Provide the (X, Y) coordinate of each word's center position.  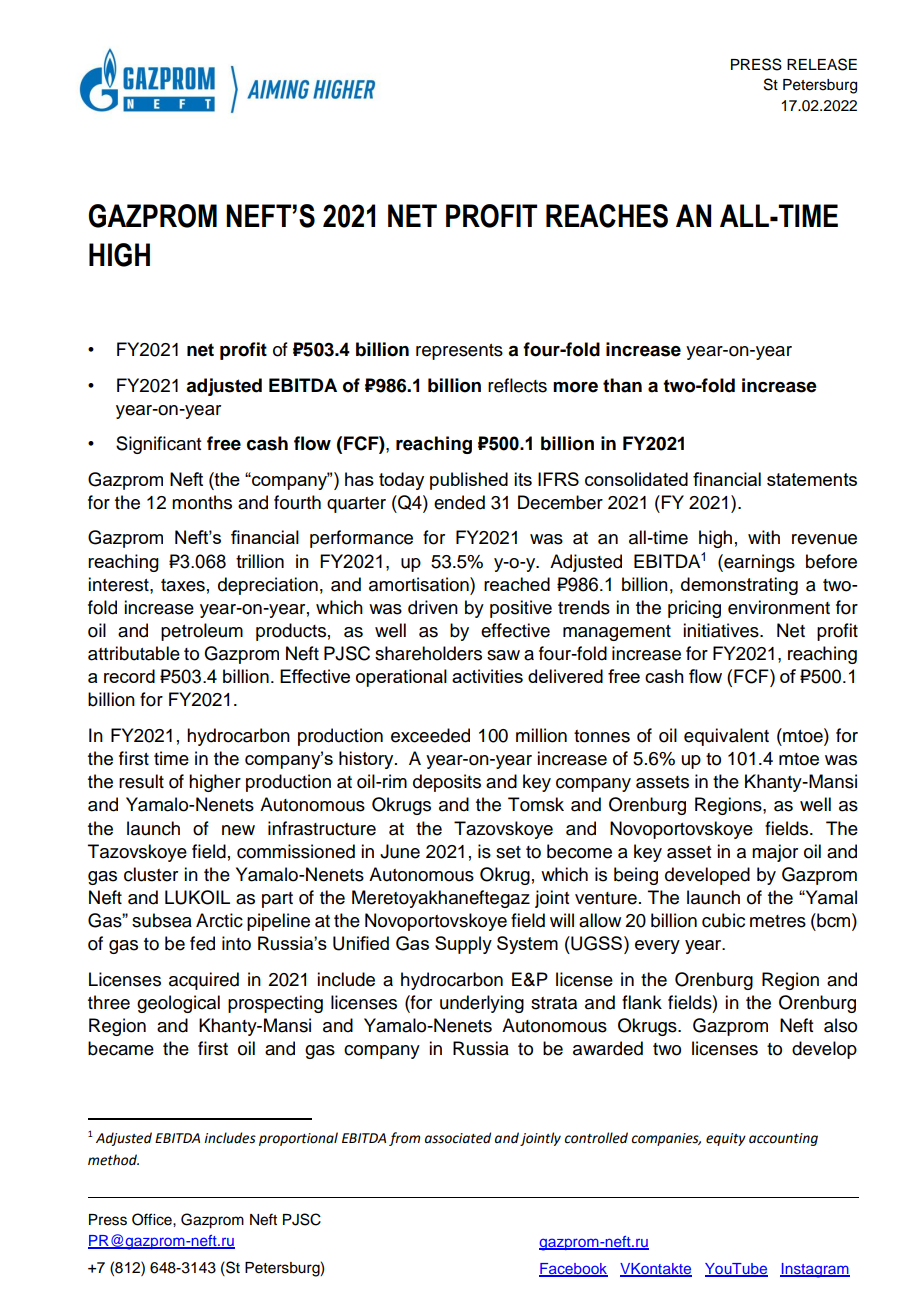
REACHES (607, 216)
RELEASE (822, 64)
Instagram (815, 1270)
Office (153, 1219)
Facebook (573, 1270)
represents (459, 352)
